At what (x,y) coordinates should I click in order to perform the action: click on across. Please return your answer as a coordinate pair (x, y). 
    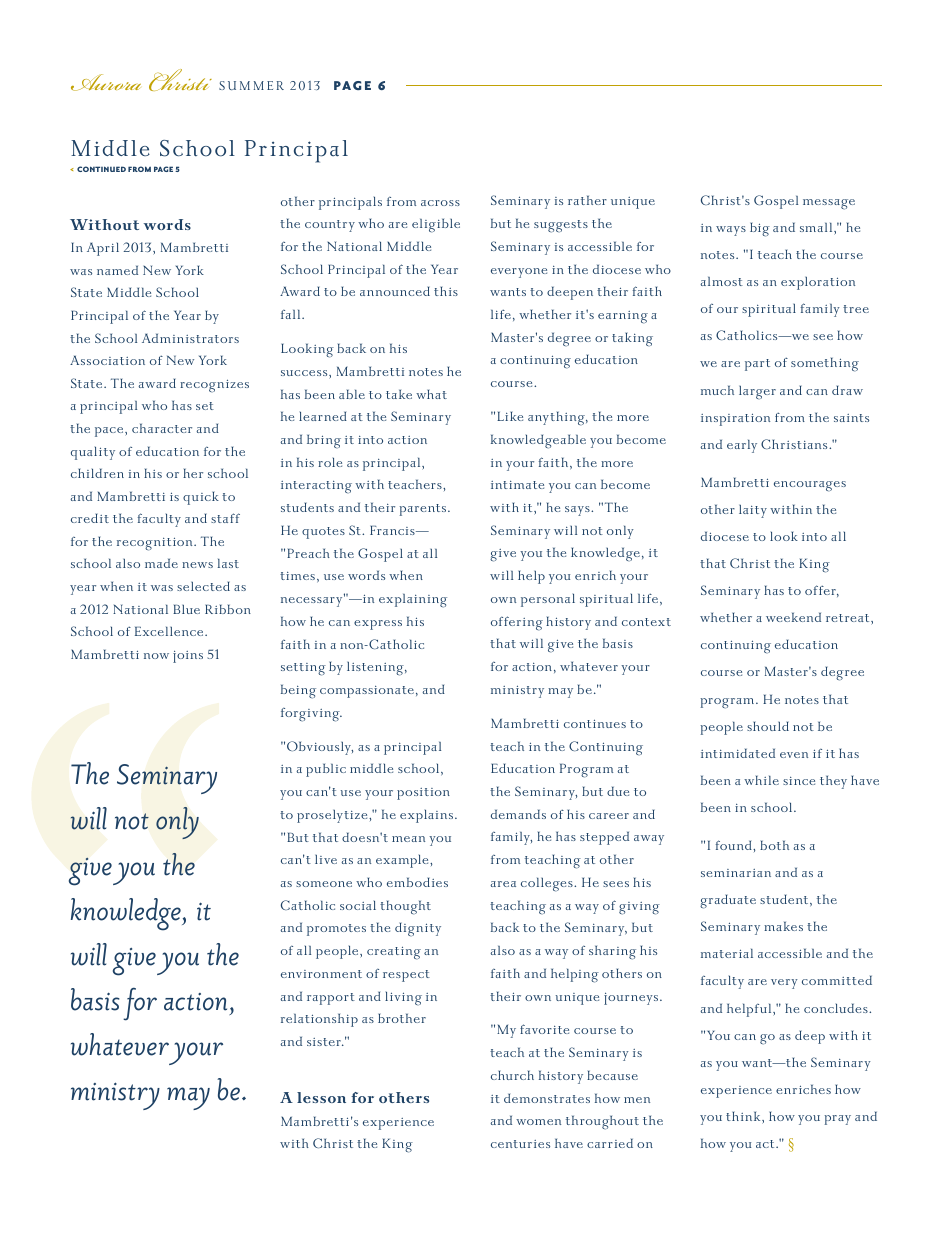
    Looking at the image, I should click on (440, 203).
